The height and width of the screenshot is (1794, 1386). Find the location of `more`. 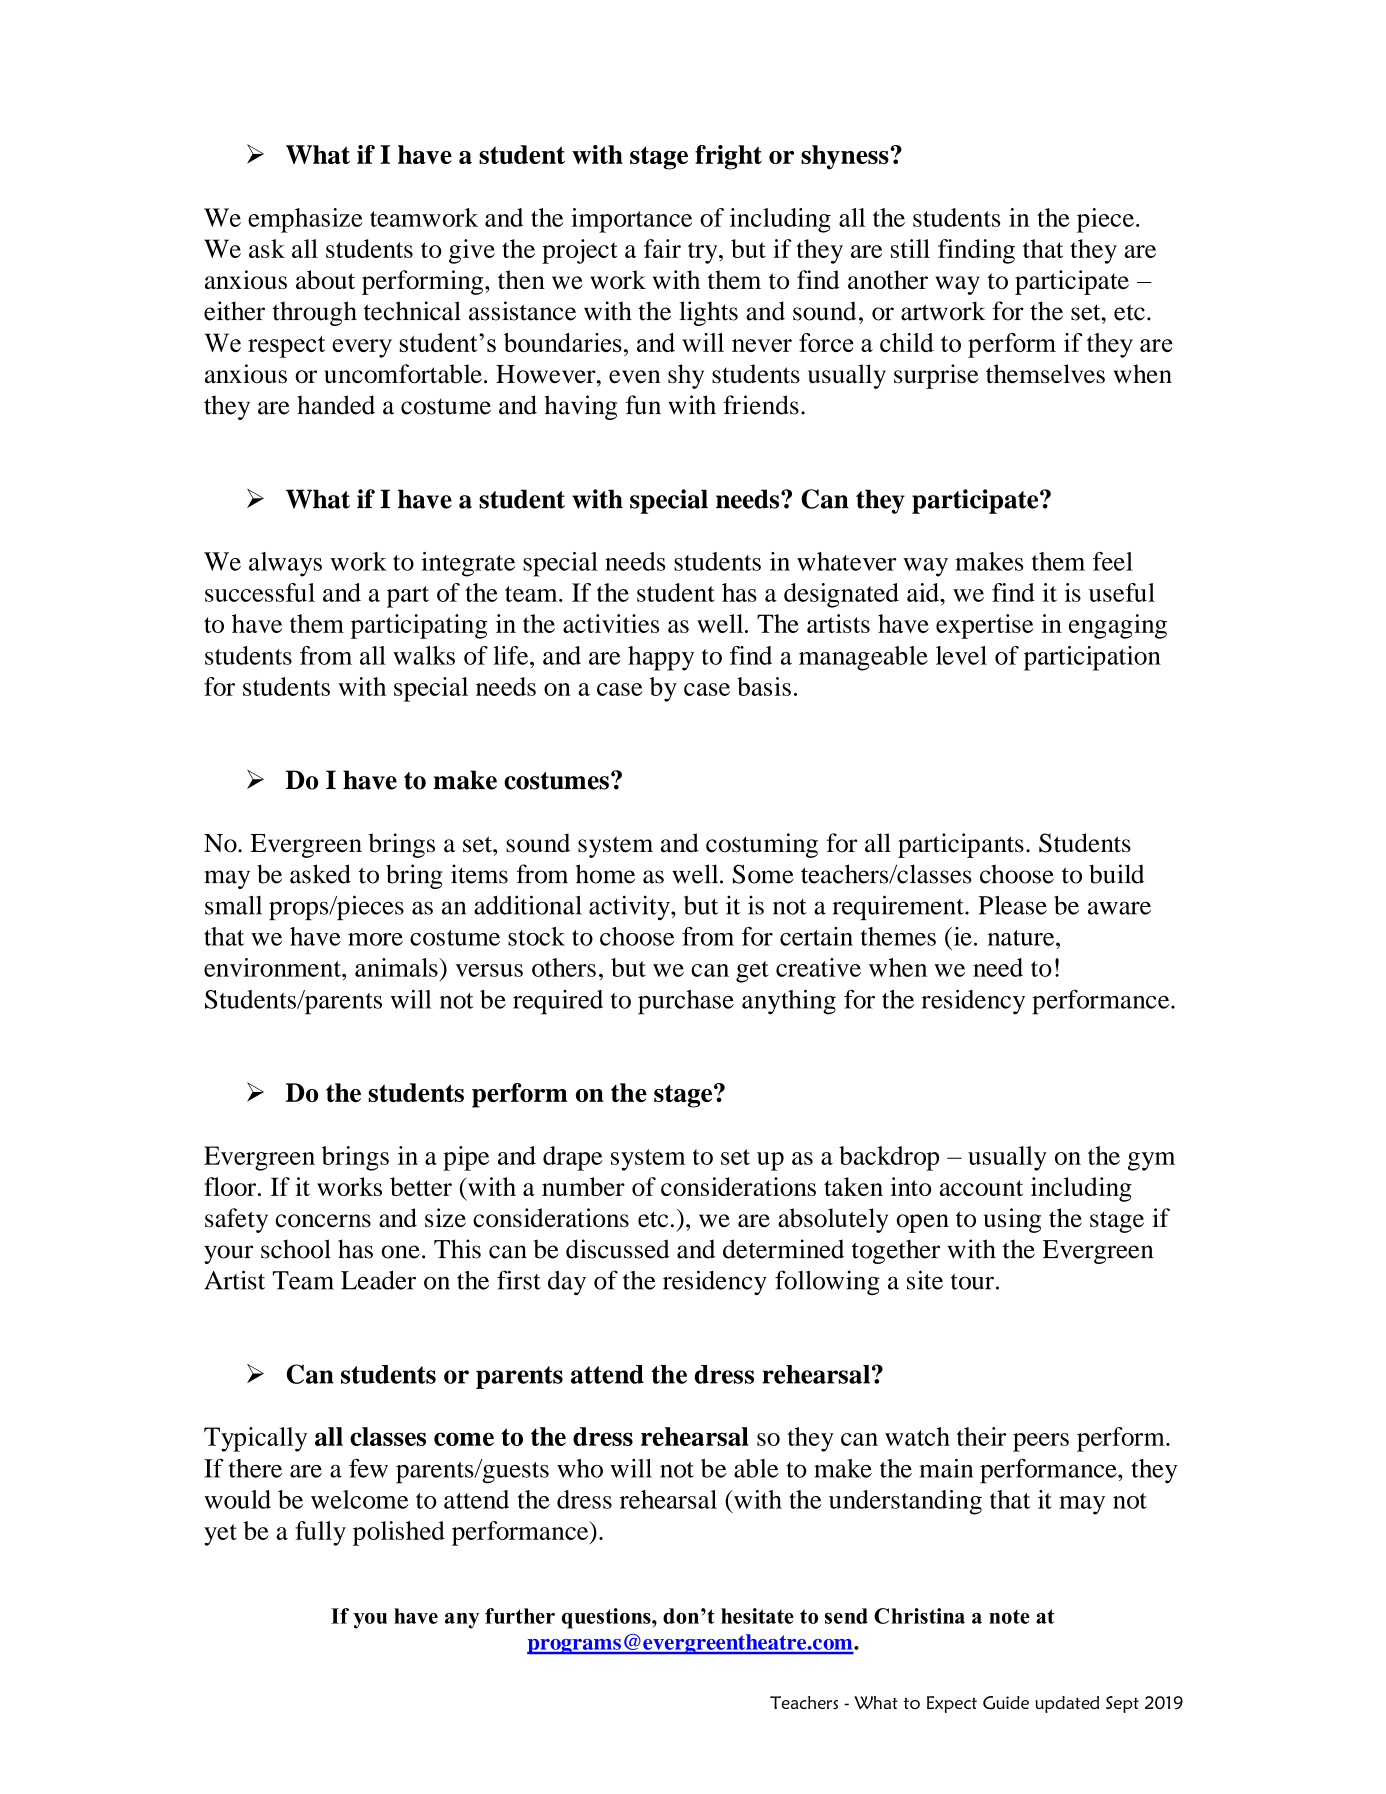

more is located at coordinates (375, 939).
